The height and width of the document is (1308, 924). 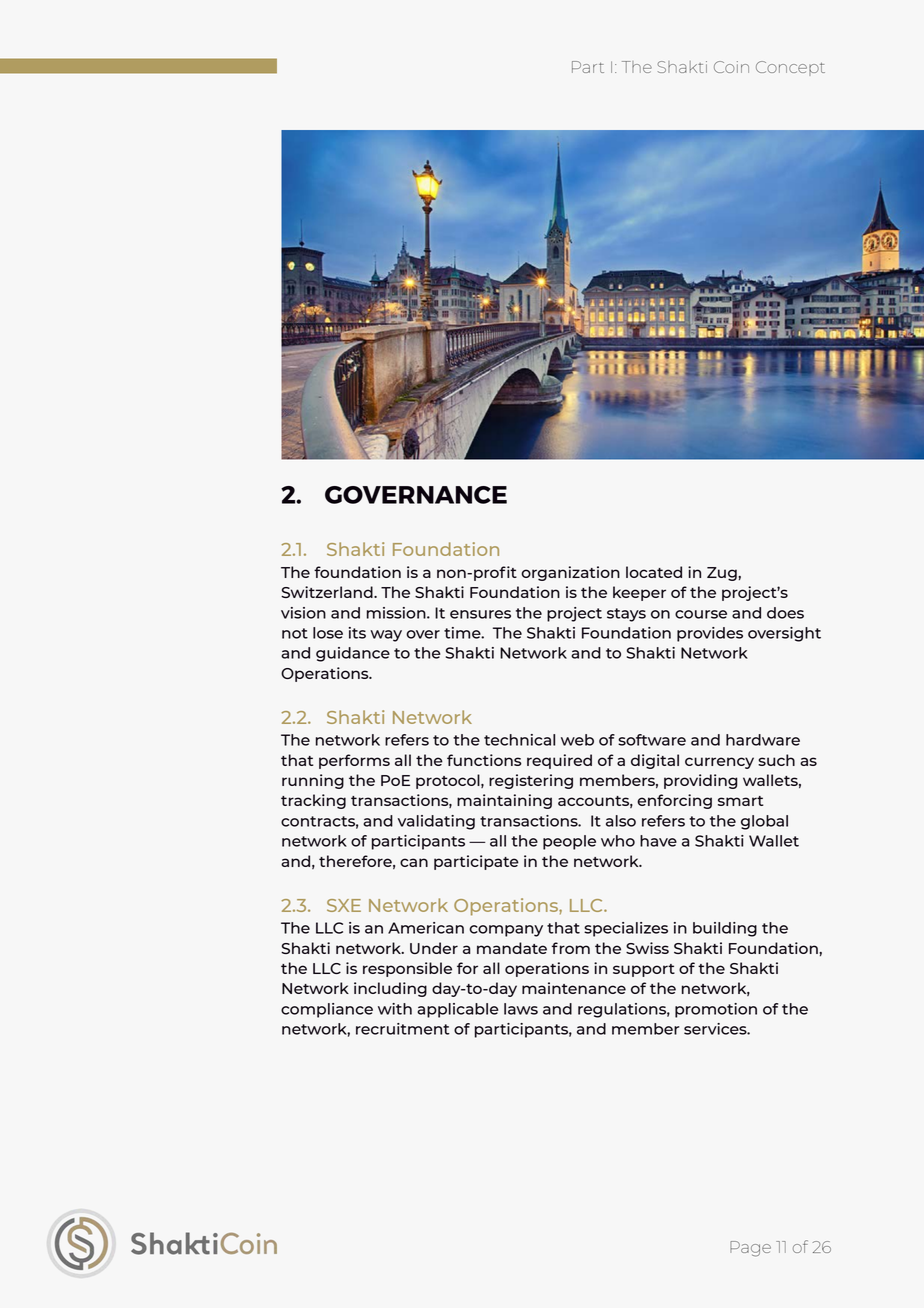 What do you see at coordinates (480, 614) in the document?
I see `ensures` at bounding box center [480, 614].
